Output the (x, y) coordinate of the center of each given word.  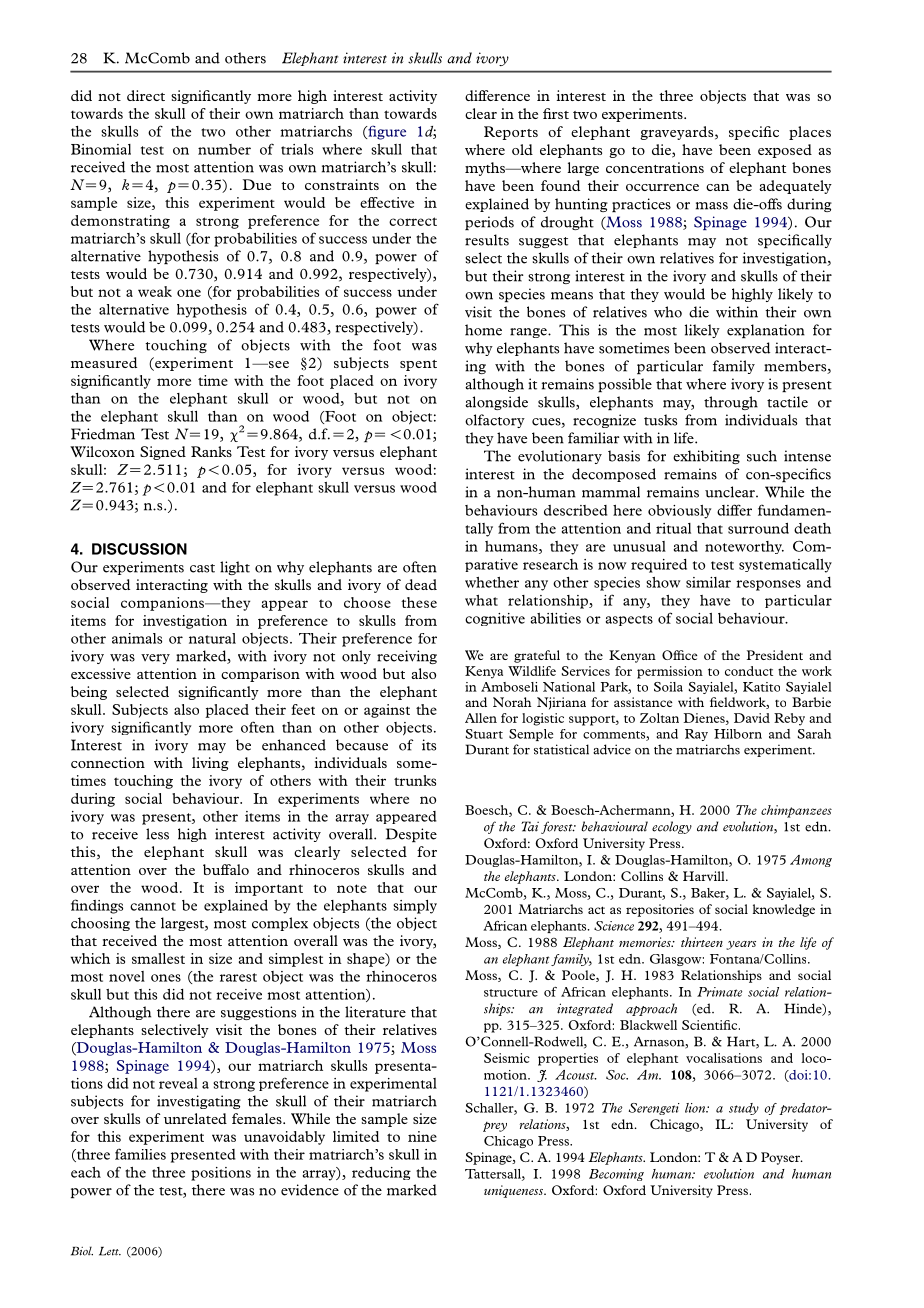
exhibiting (706, 457)
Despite (411, 835)
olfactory (495, 421)
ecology (672, 827)
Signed (163, 453)
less (157, 834)
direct (146, 95)
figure (386, 132)
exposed (785, 151)
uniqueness (514, 1191)
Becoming (616, 1175)
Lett (110, 1251)
